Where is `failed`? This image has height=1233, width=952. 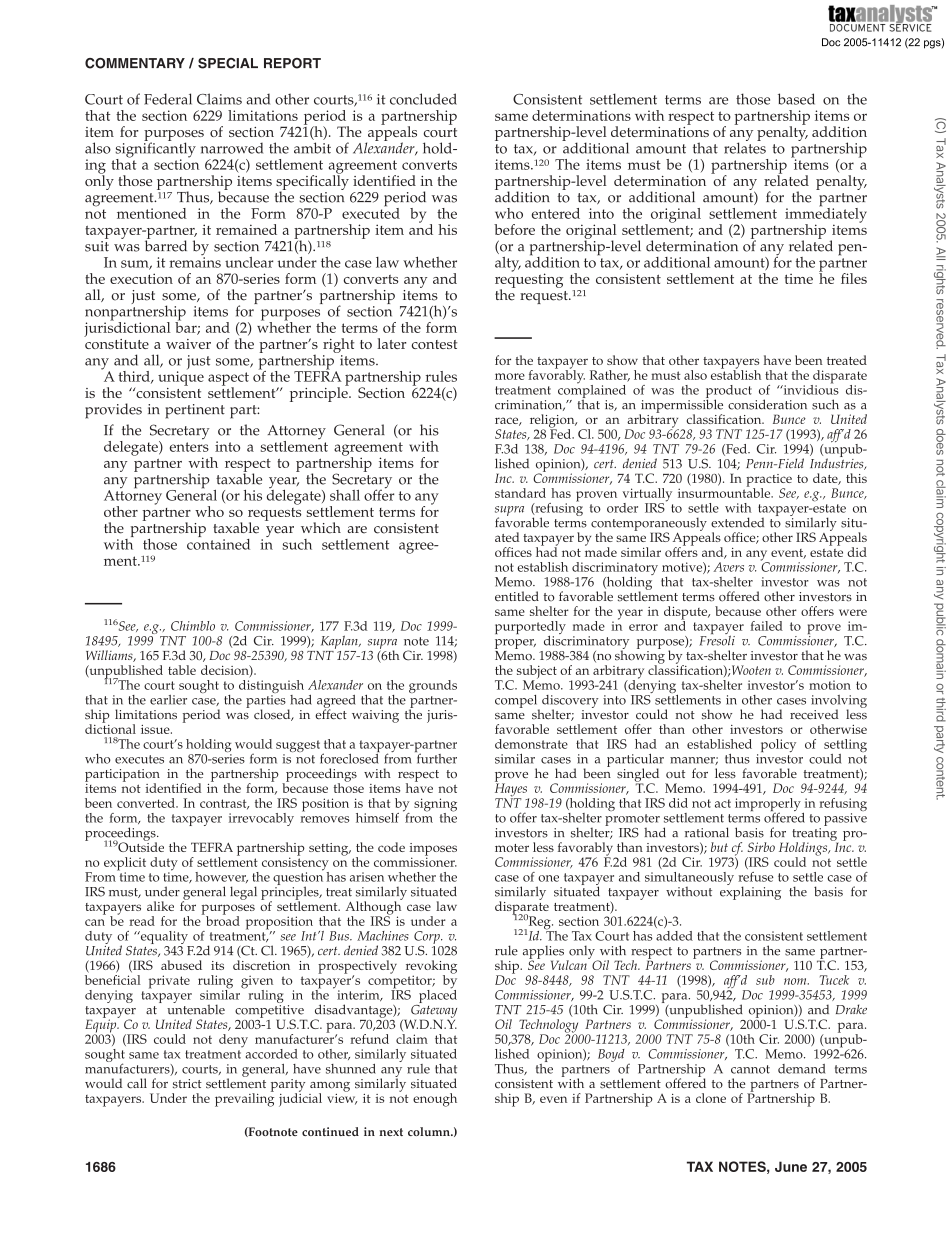 failed is located at coordinates (766, 626).
